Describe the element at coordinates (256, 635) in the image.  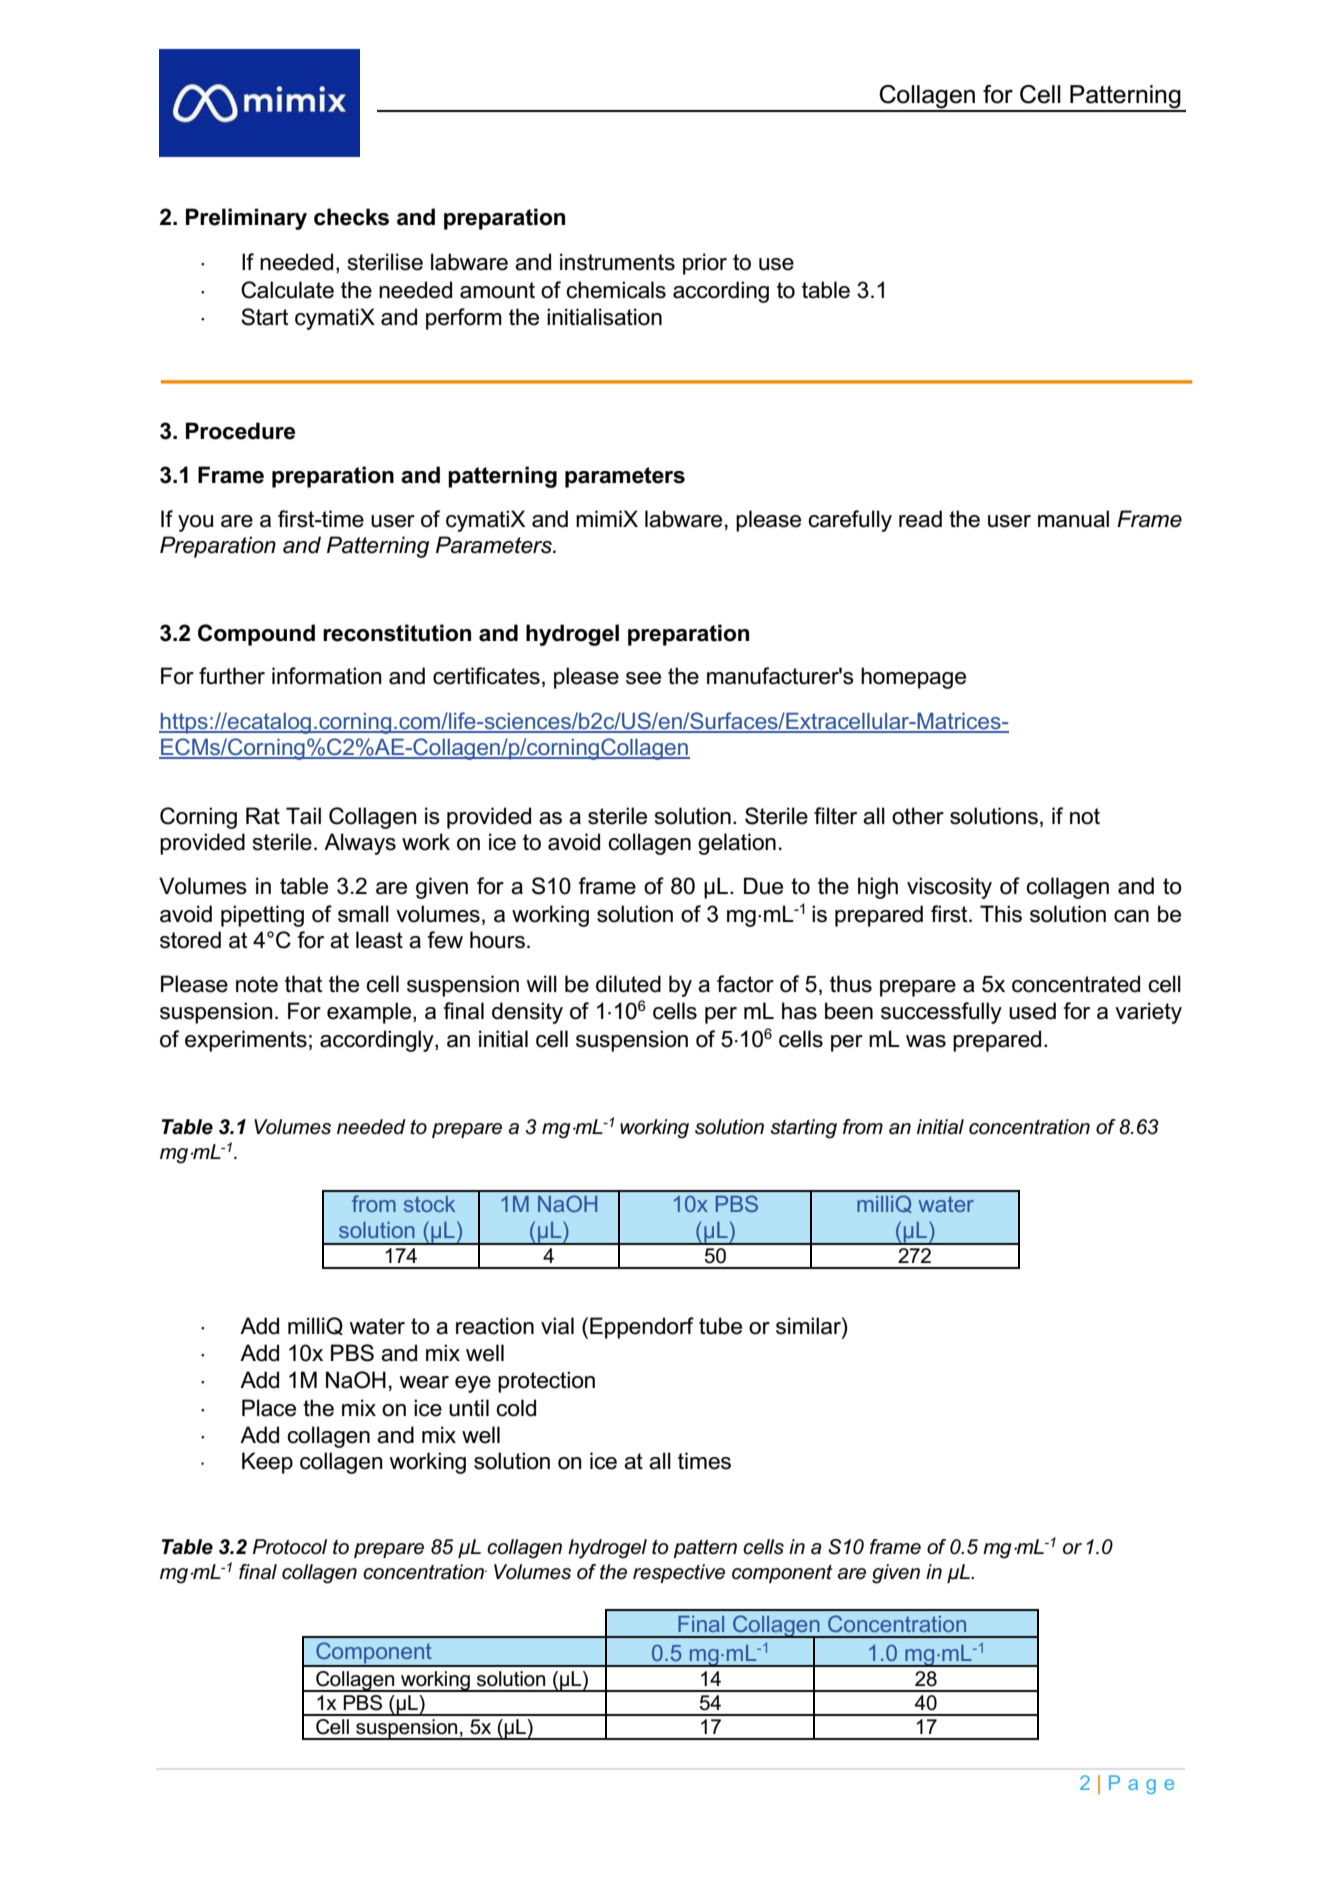
I see `Compound` at that location.
